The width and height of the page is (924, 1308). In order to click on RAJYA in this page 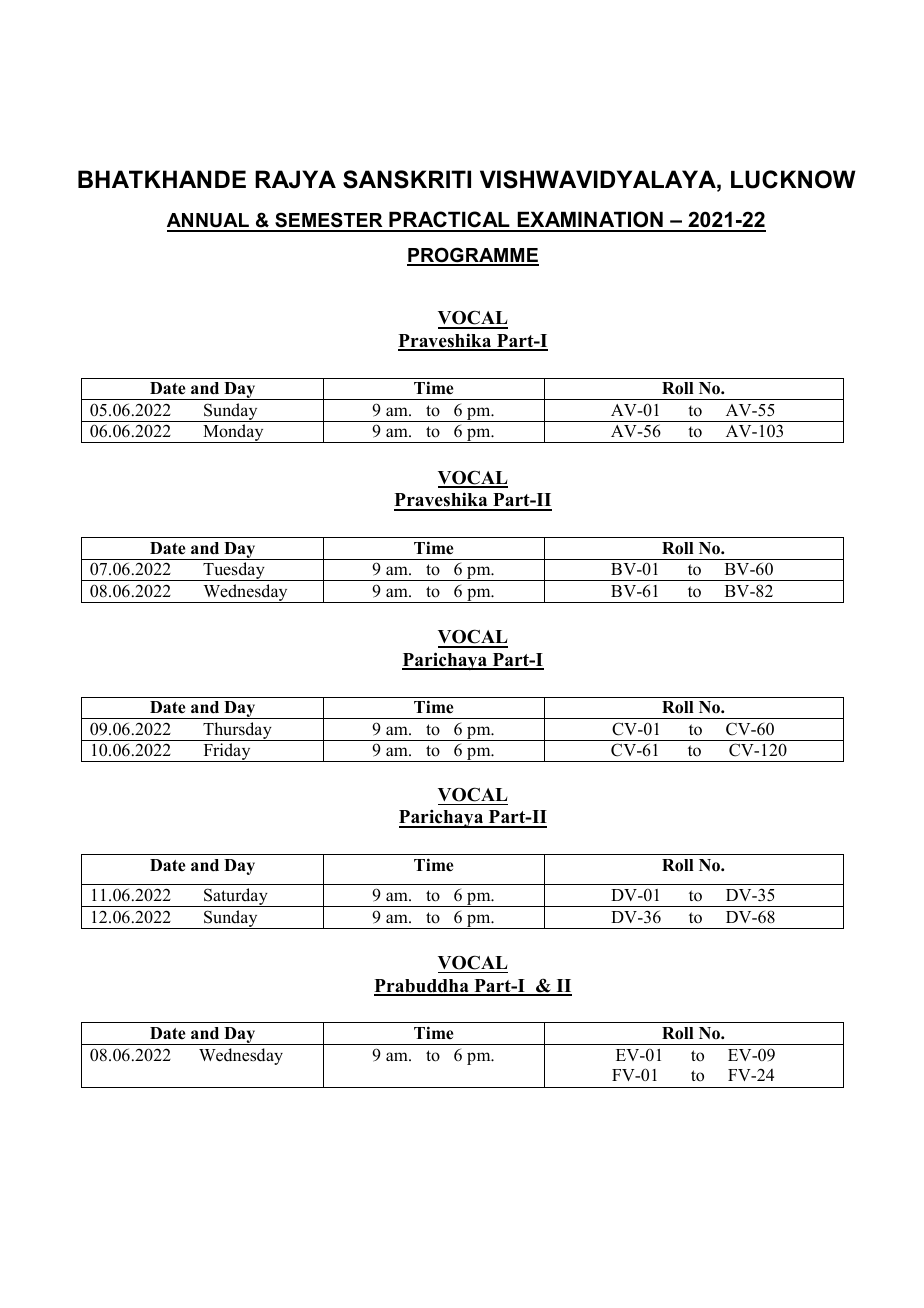, I will do `click(295, 179)`.
